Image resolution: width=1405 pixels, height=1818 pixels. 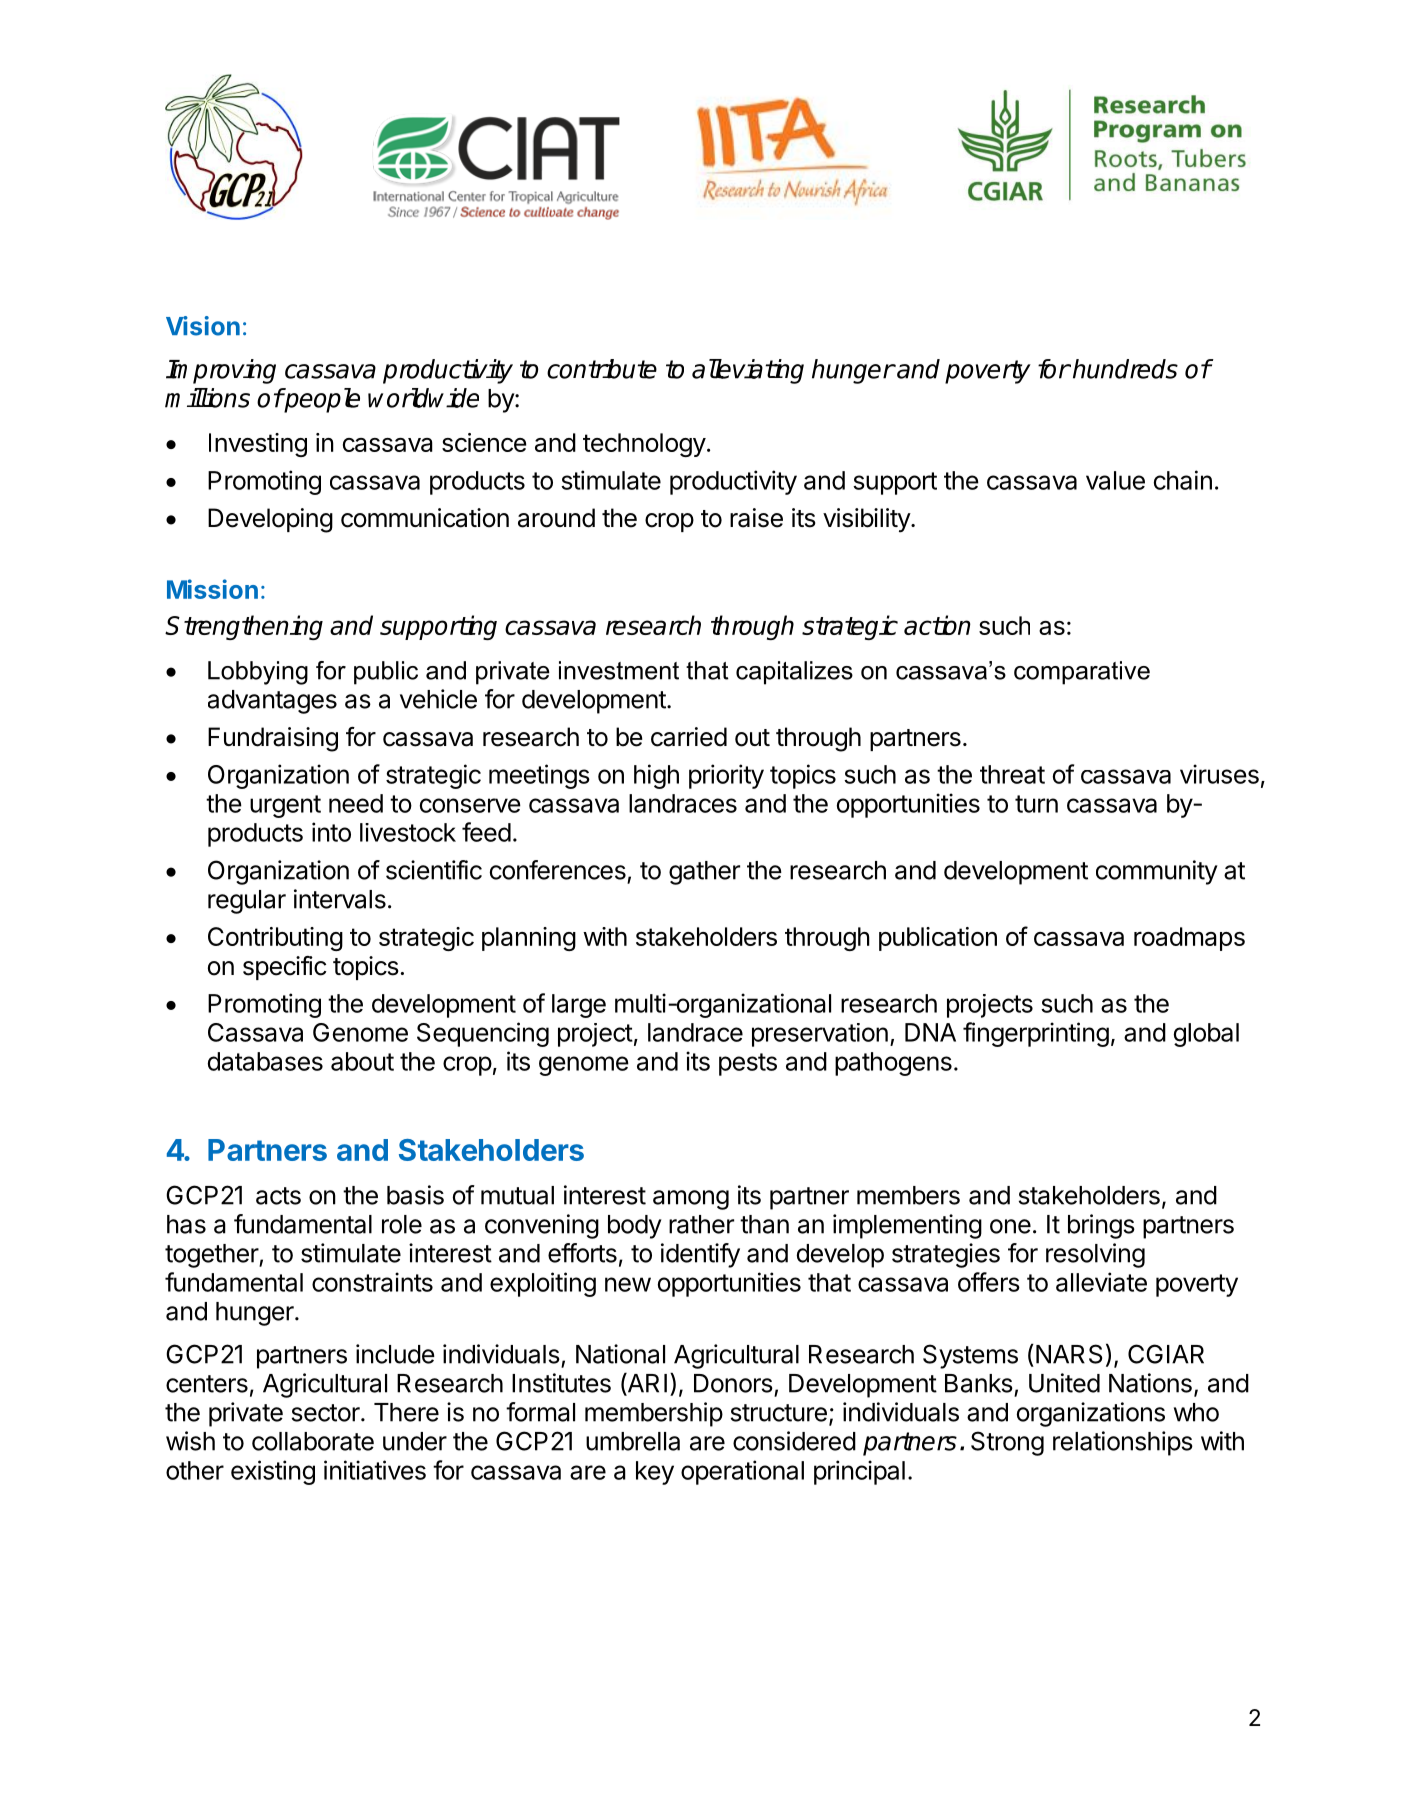 I want to click on operational, so click(x=742, y=1472).
